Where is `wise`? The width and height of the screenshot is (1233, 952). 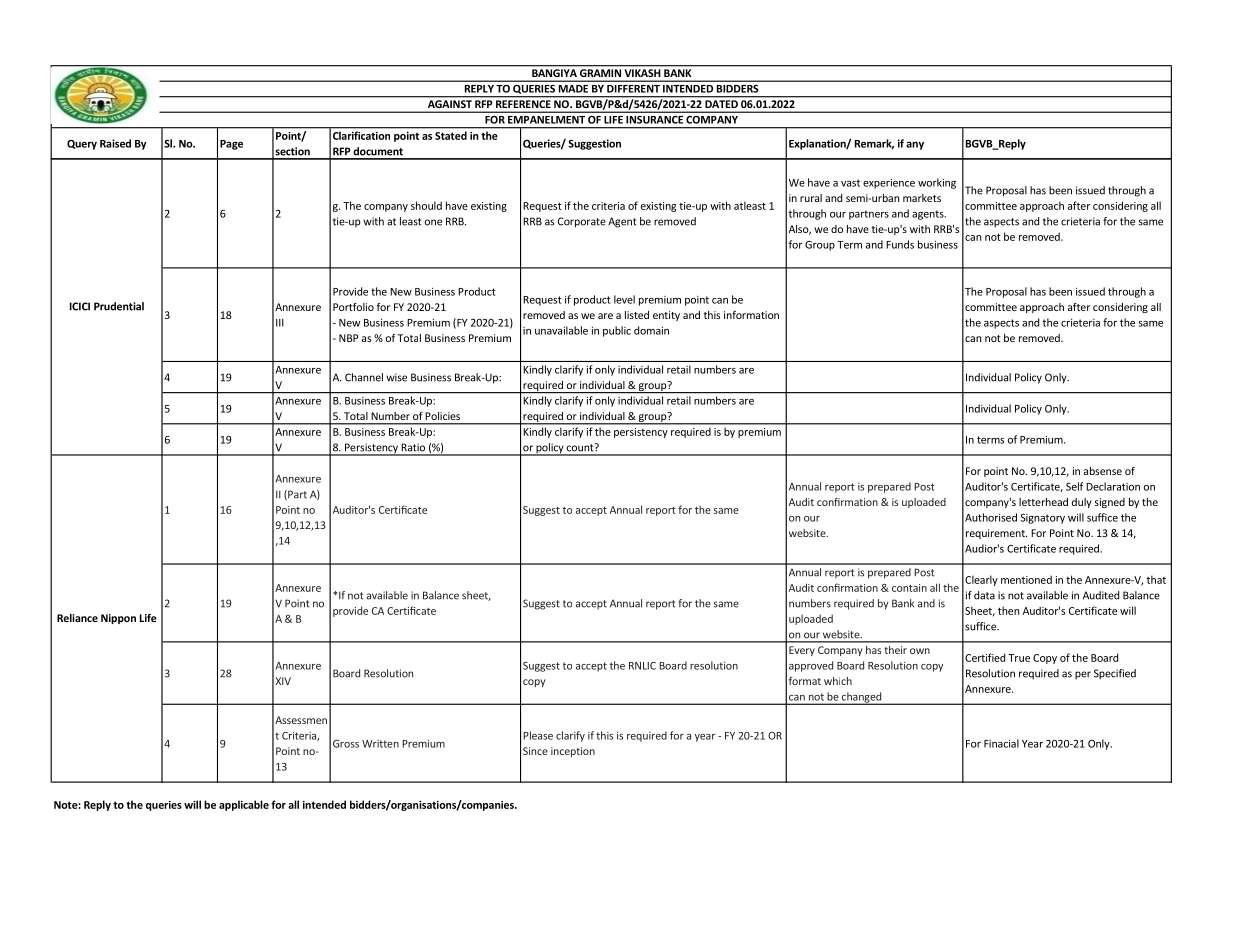
wise is located at coordinates (396, 377).
